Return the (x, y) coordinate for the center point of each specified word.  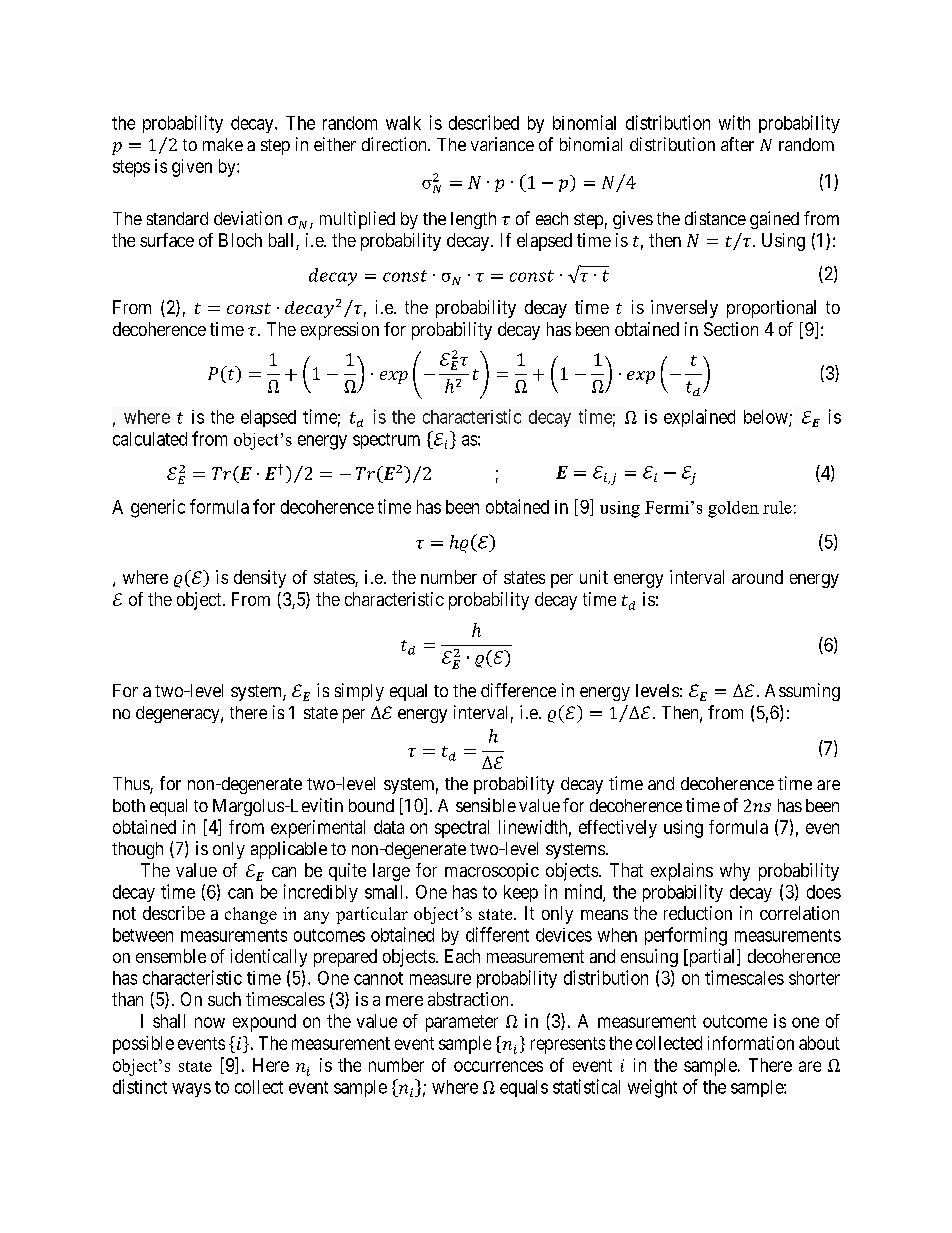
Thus (132, 785)
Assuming (802, 692)
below (767, 418)
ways (191, 1090)
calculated (150, 439)
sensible (486, 805)
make (223, 144)
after (737, 144)
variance (502, 144)
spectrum (386, 441)
